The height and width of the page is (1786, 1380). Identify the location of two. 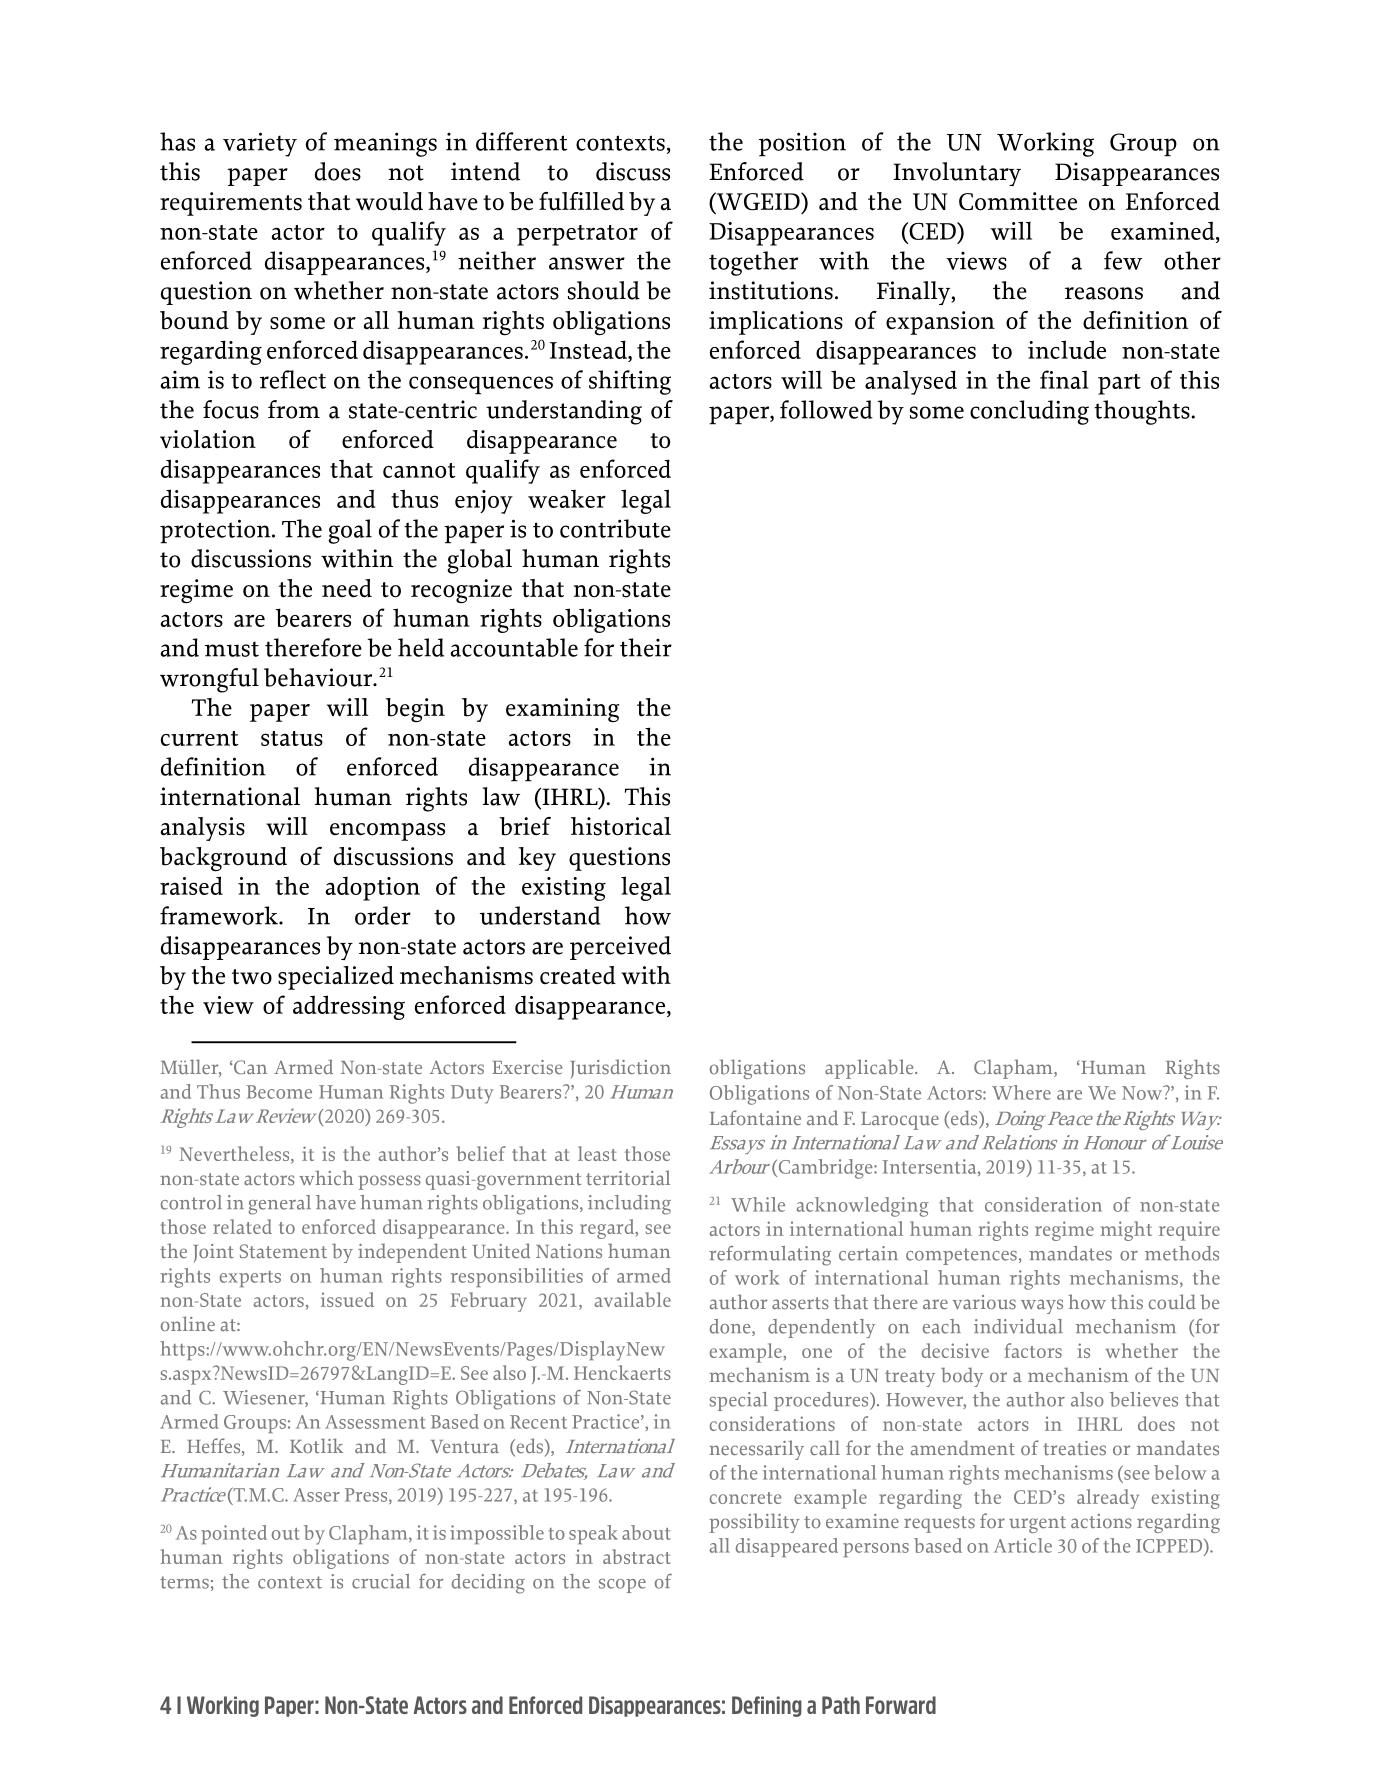
(252, 977).
